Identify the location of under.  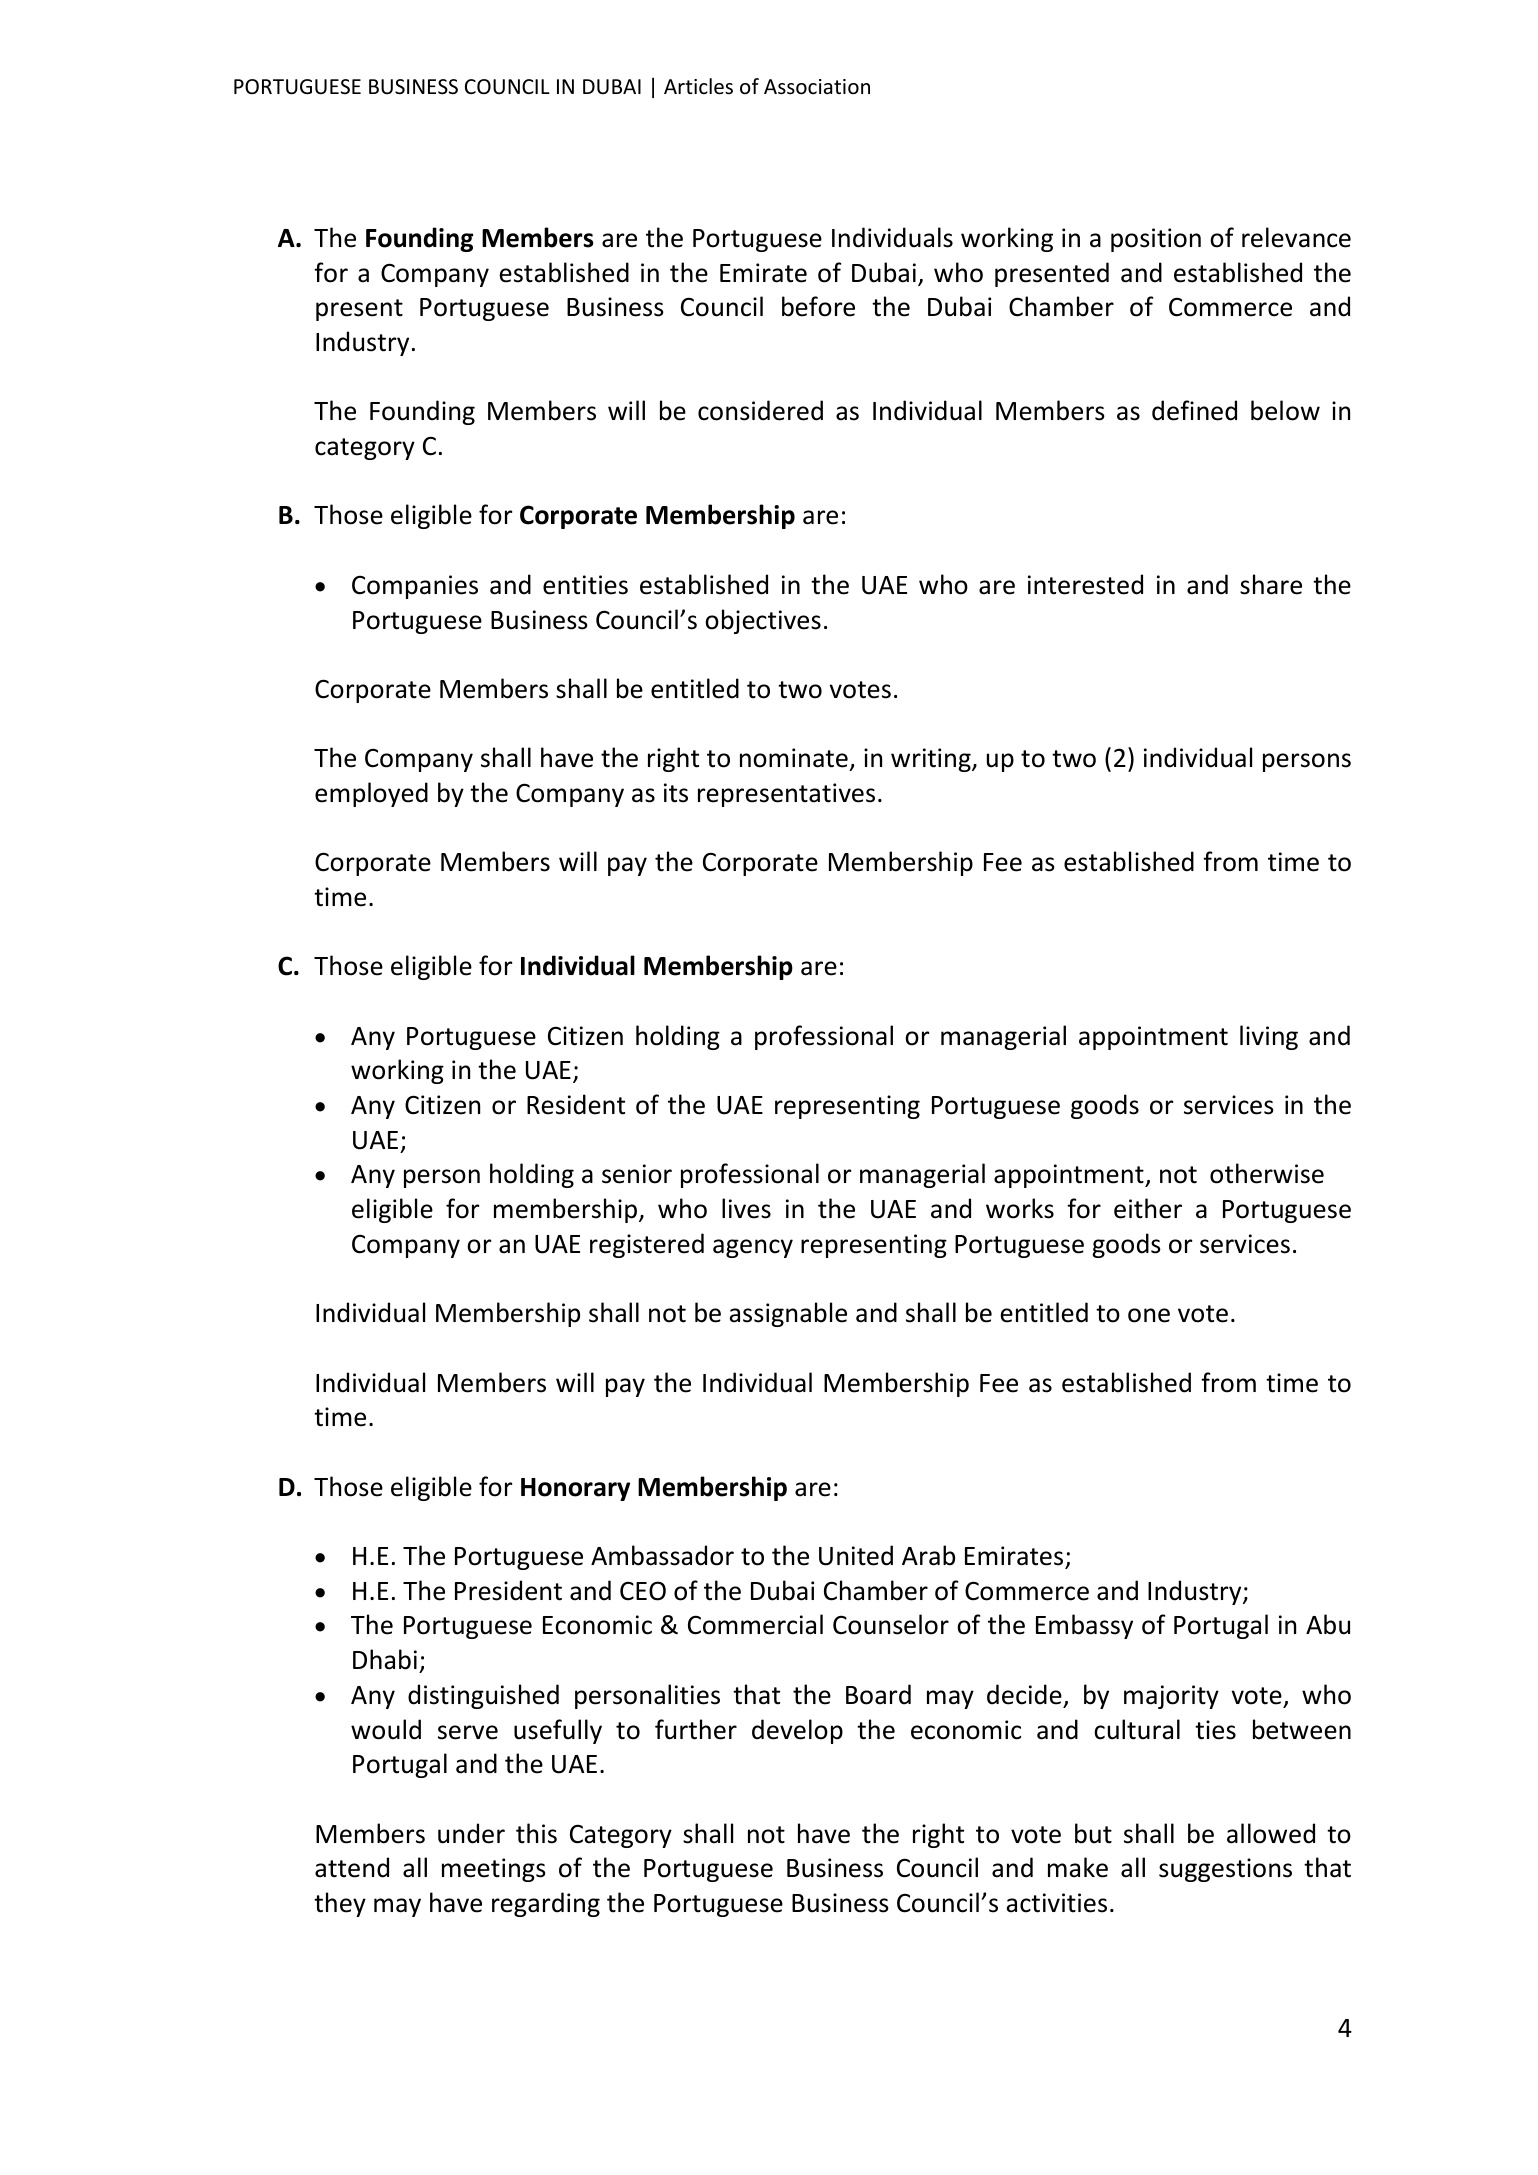
(471, 1833).
